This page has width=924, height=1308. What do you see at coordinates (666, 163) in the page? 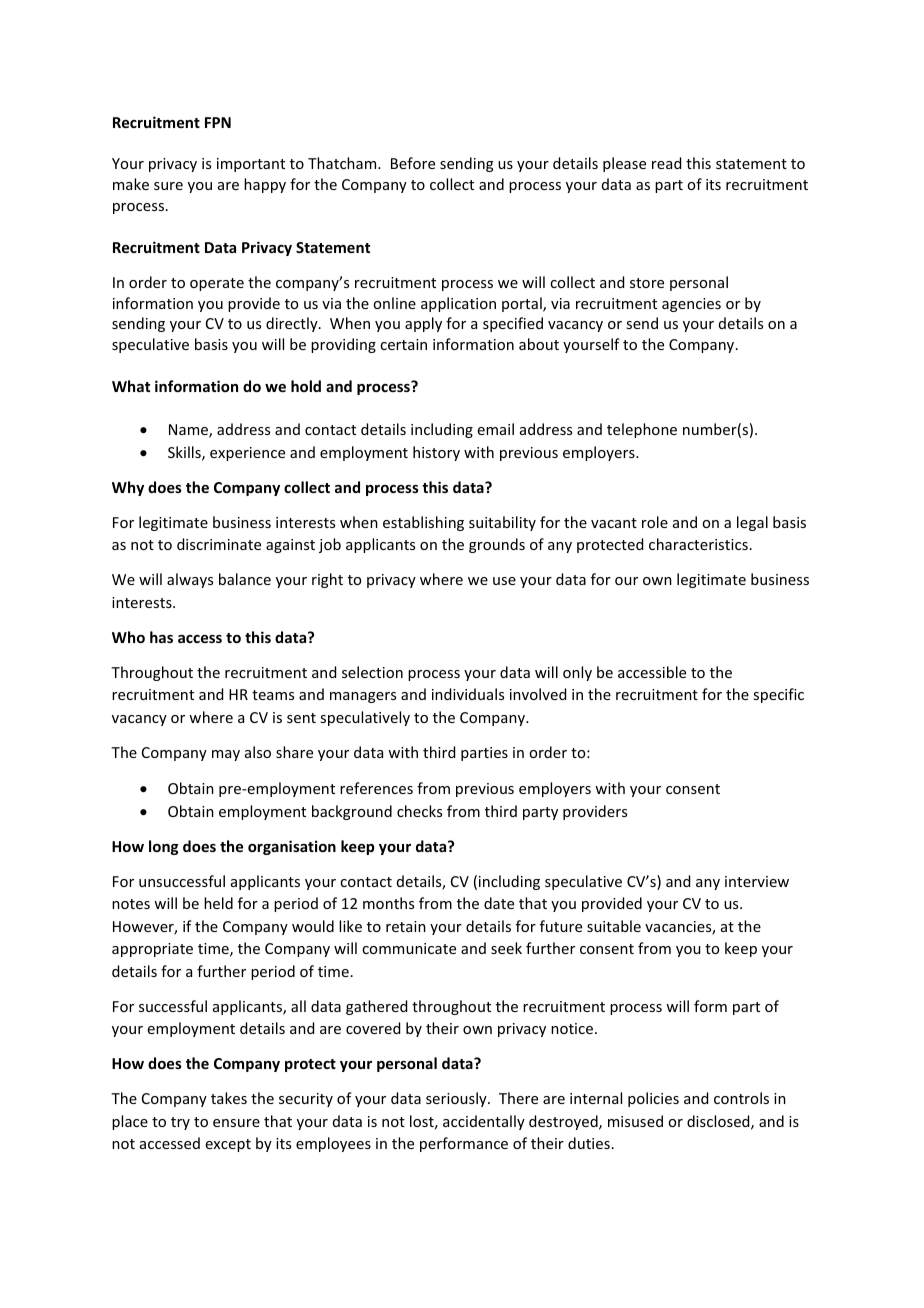
I see `read` at bounding box center [666, 163].
